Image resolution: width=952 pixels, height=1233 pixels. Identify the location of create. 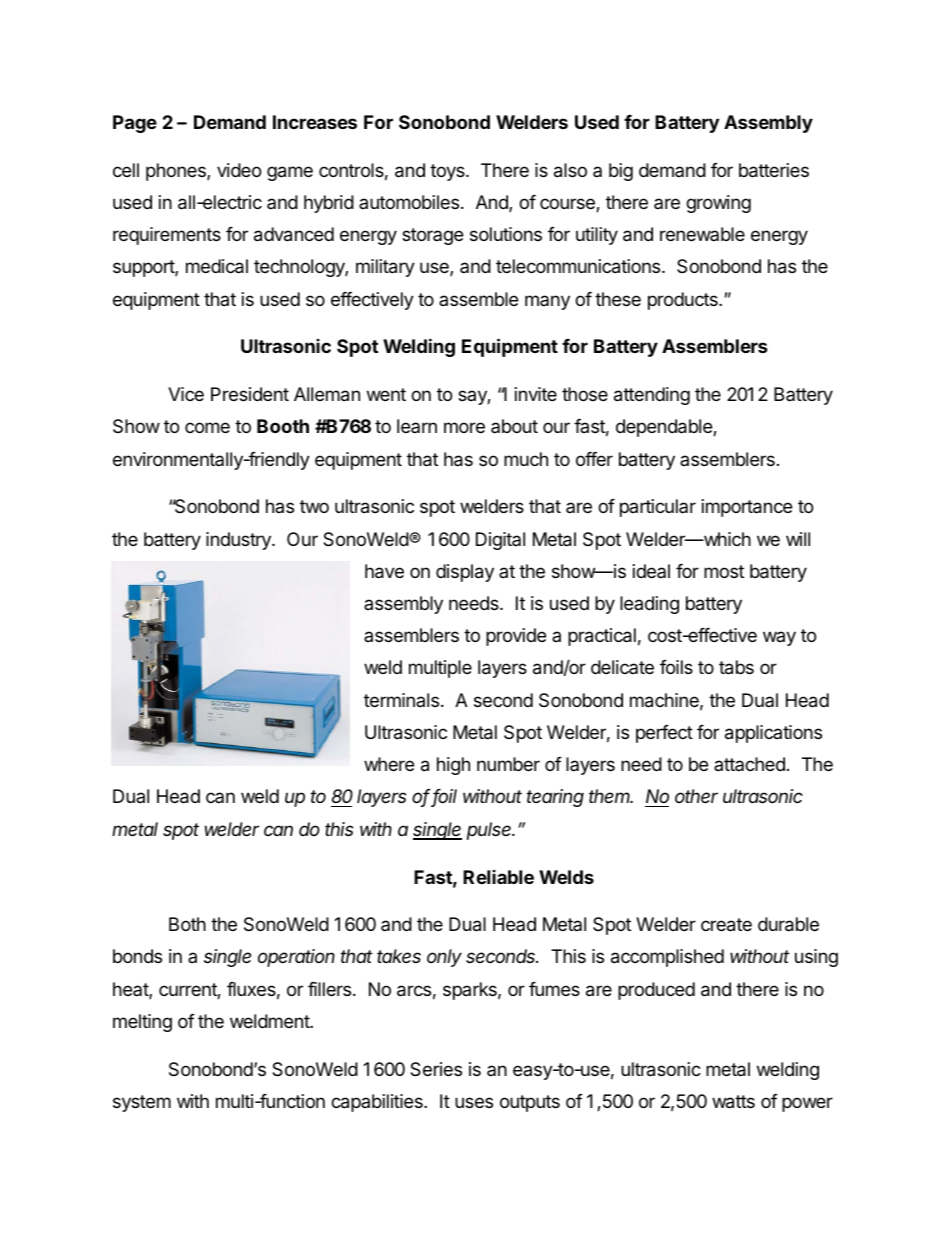
(726, 925).
